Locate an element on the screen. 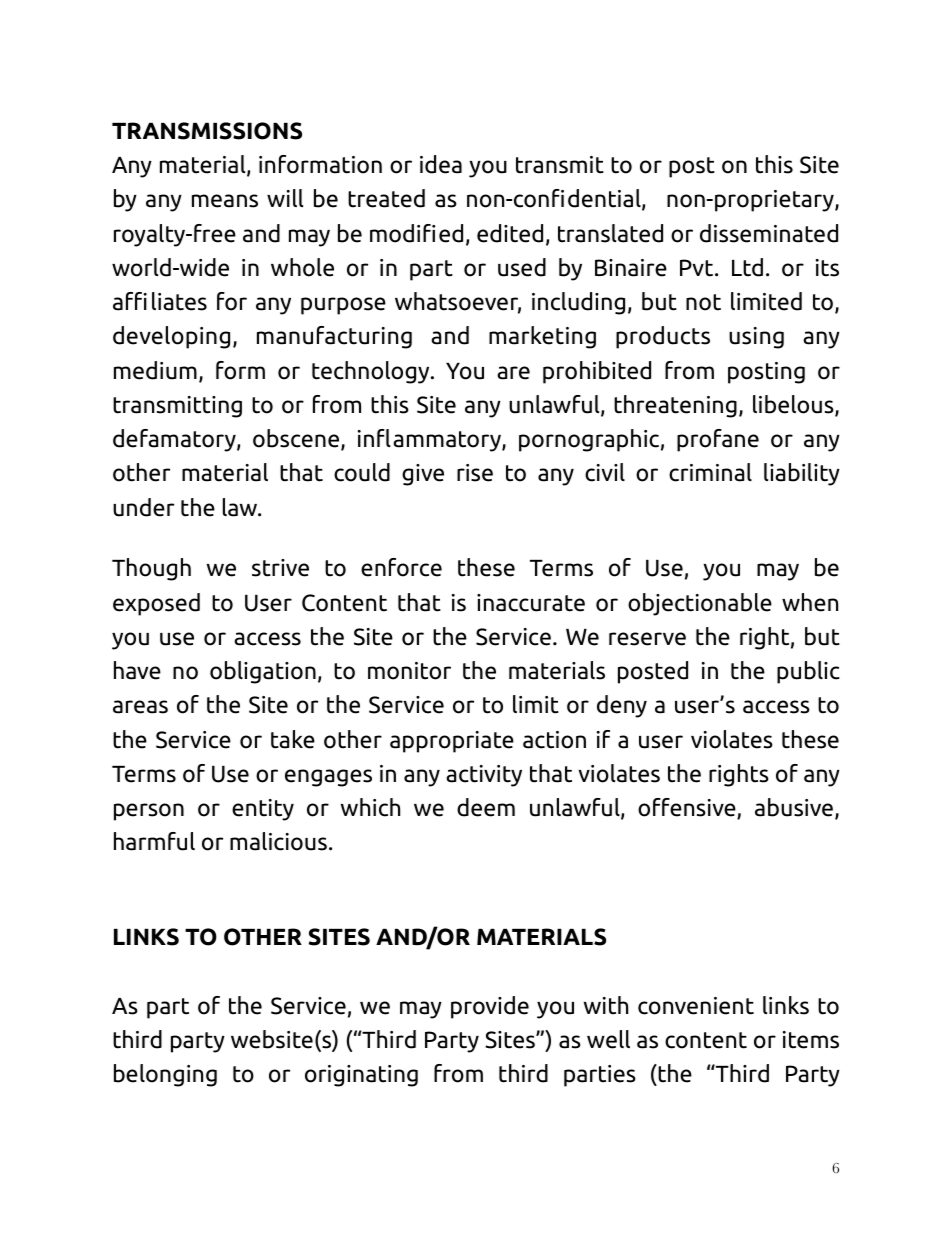  provide is located at coordinates (490, 1007).
